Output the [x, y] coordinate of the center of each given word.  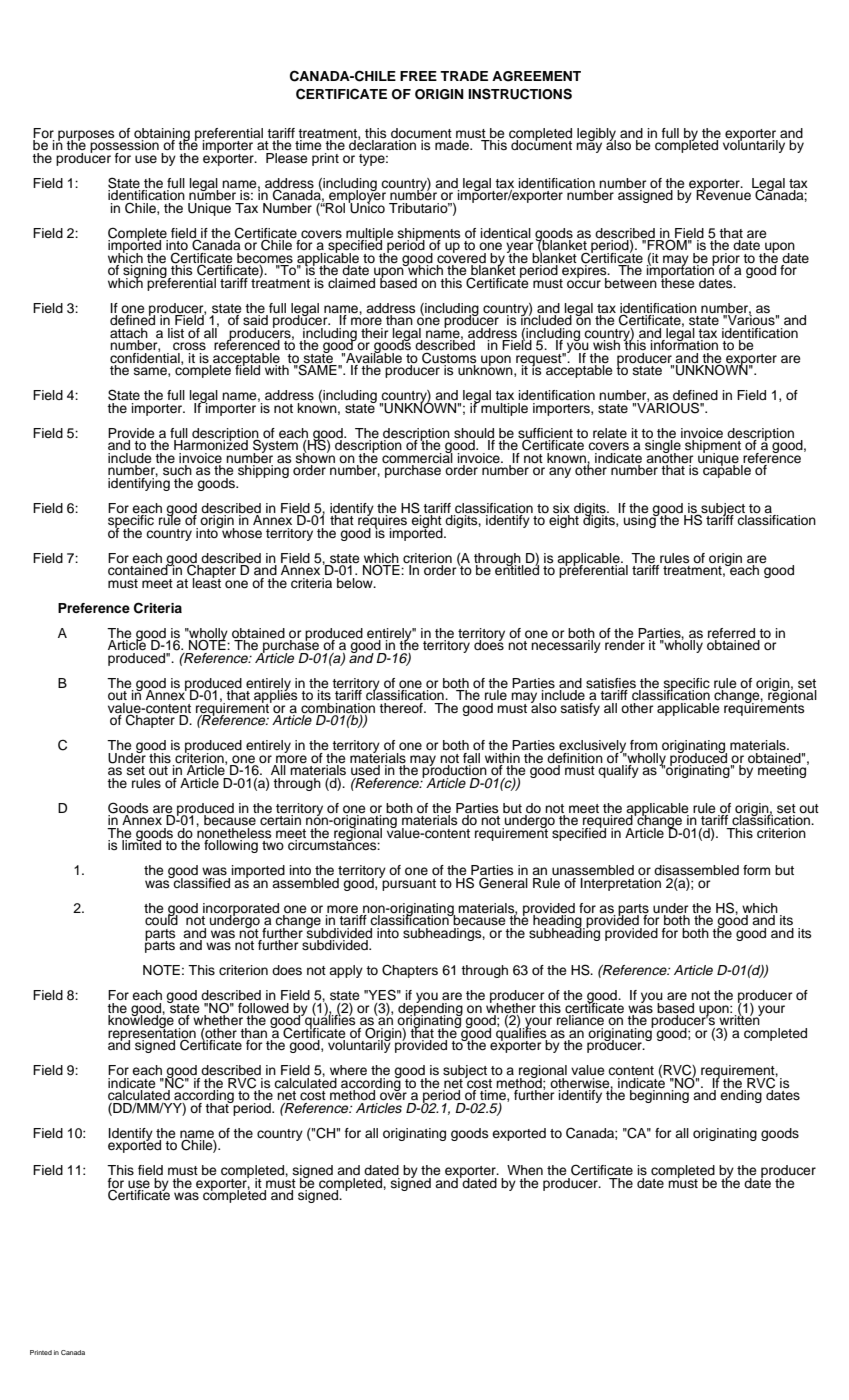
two [273, 845]
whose [241, 531]
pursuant [408, 883]
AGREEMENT [536, 76]
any [560, 472]
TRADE [464, 76]
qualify [618, 771]
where [348, 1070]
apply [346, 971]
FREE [418, 76]
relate [610, 433]
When [525, 1170]
